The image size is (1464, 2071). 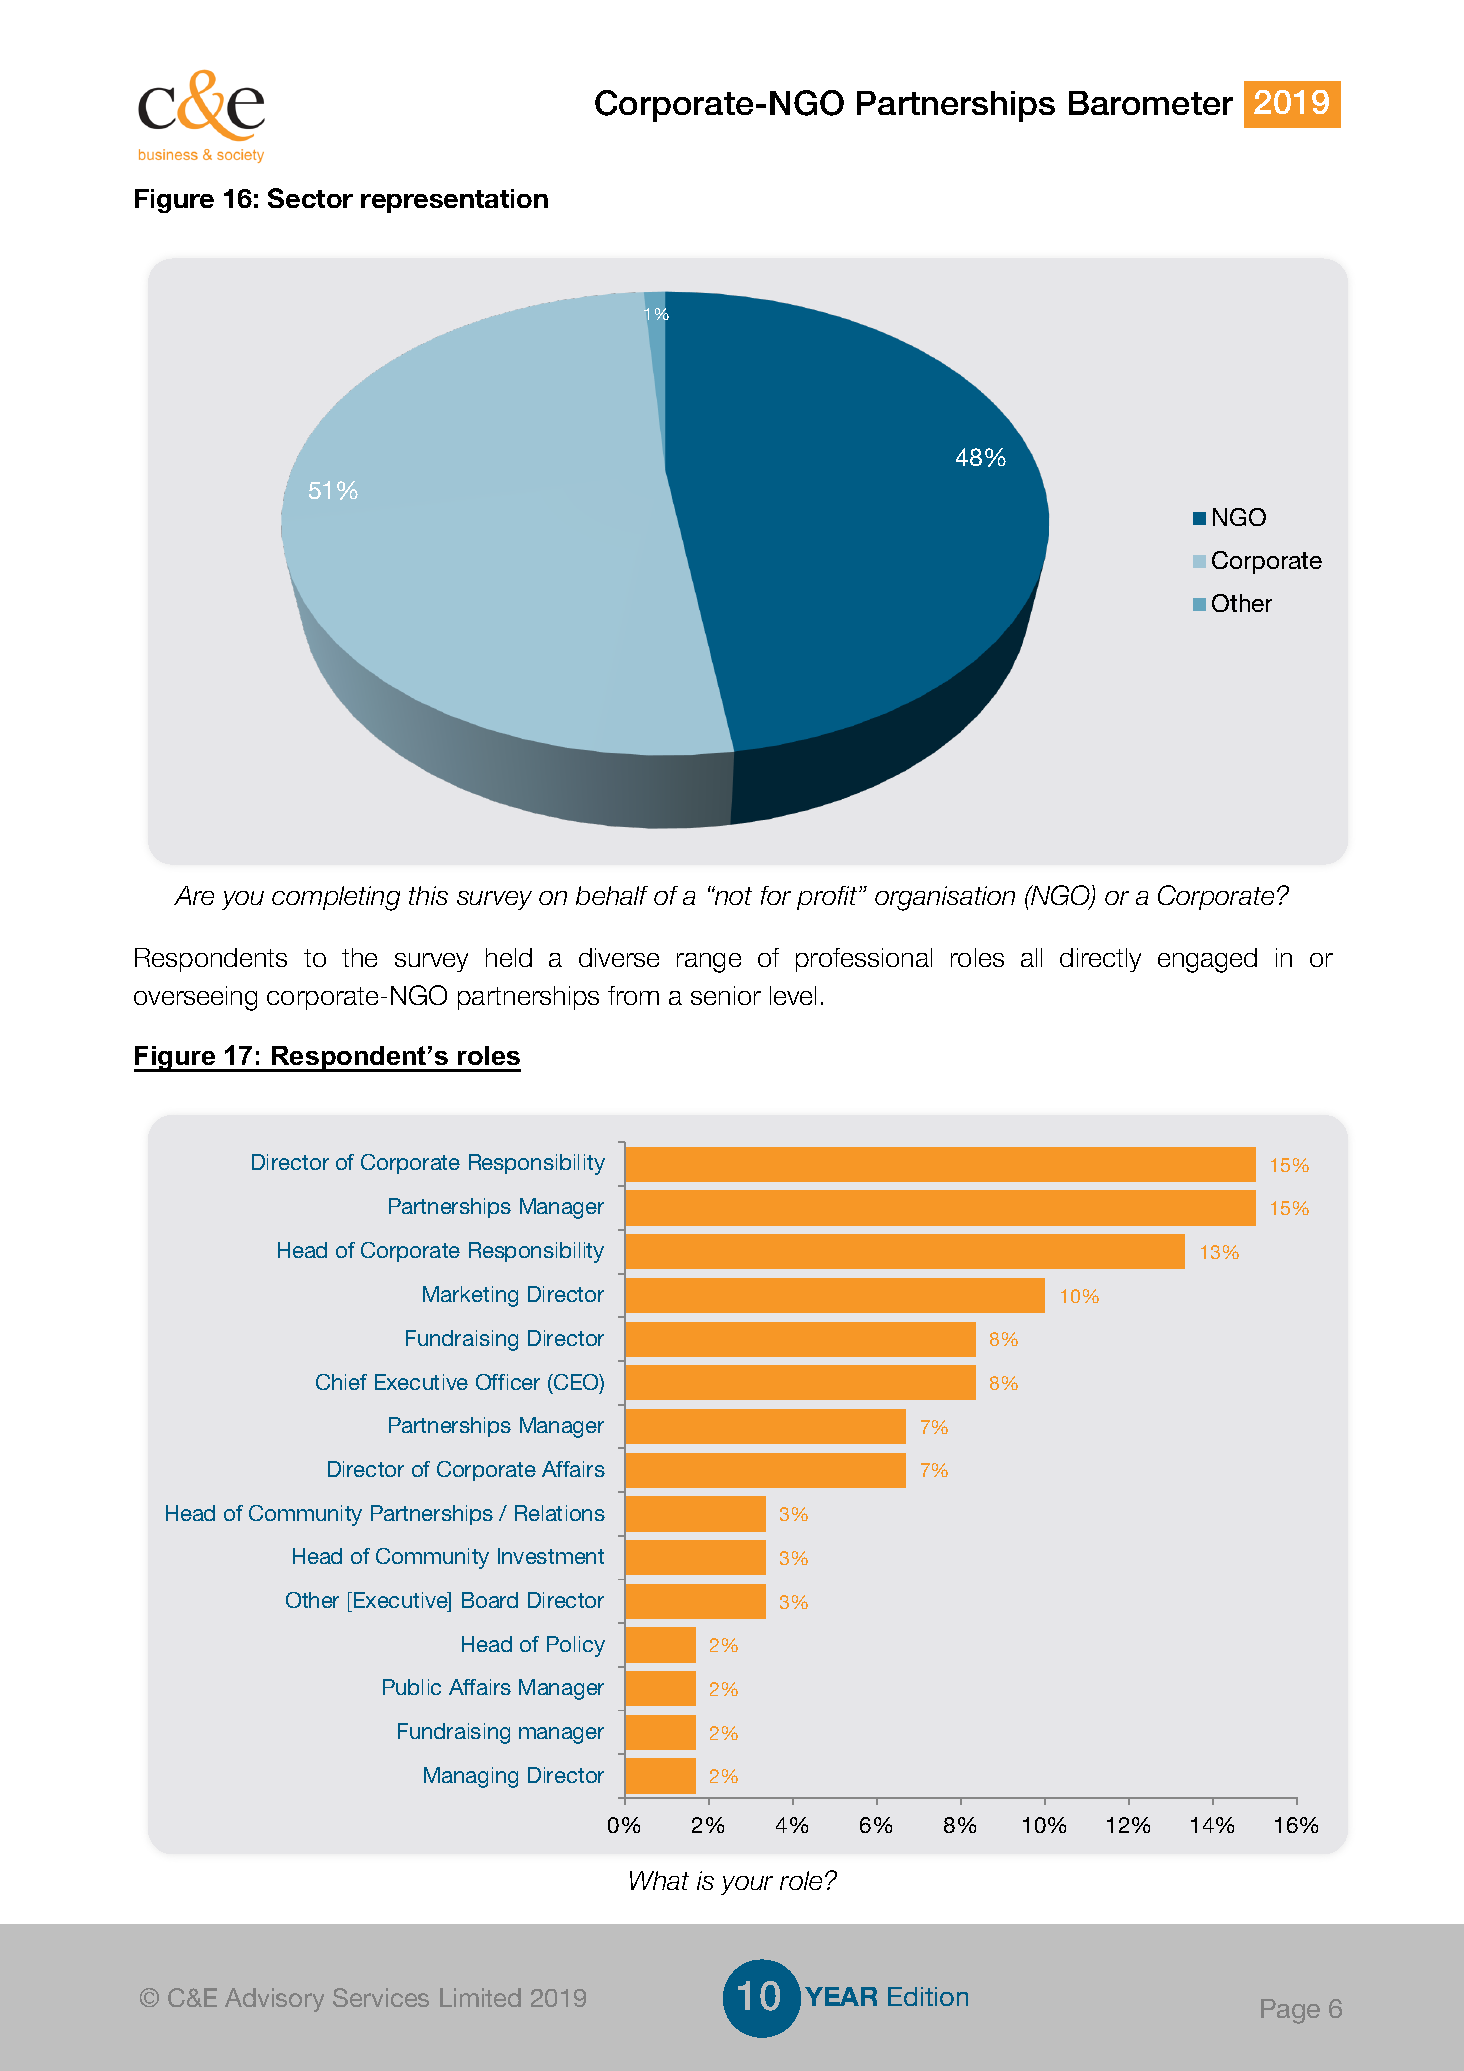 What do you see at coordinates (454, 201) in the page?
I see `representation` at bounding box center [454, 201].
